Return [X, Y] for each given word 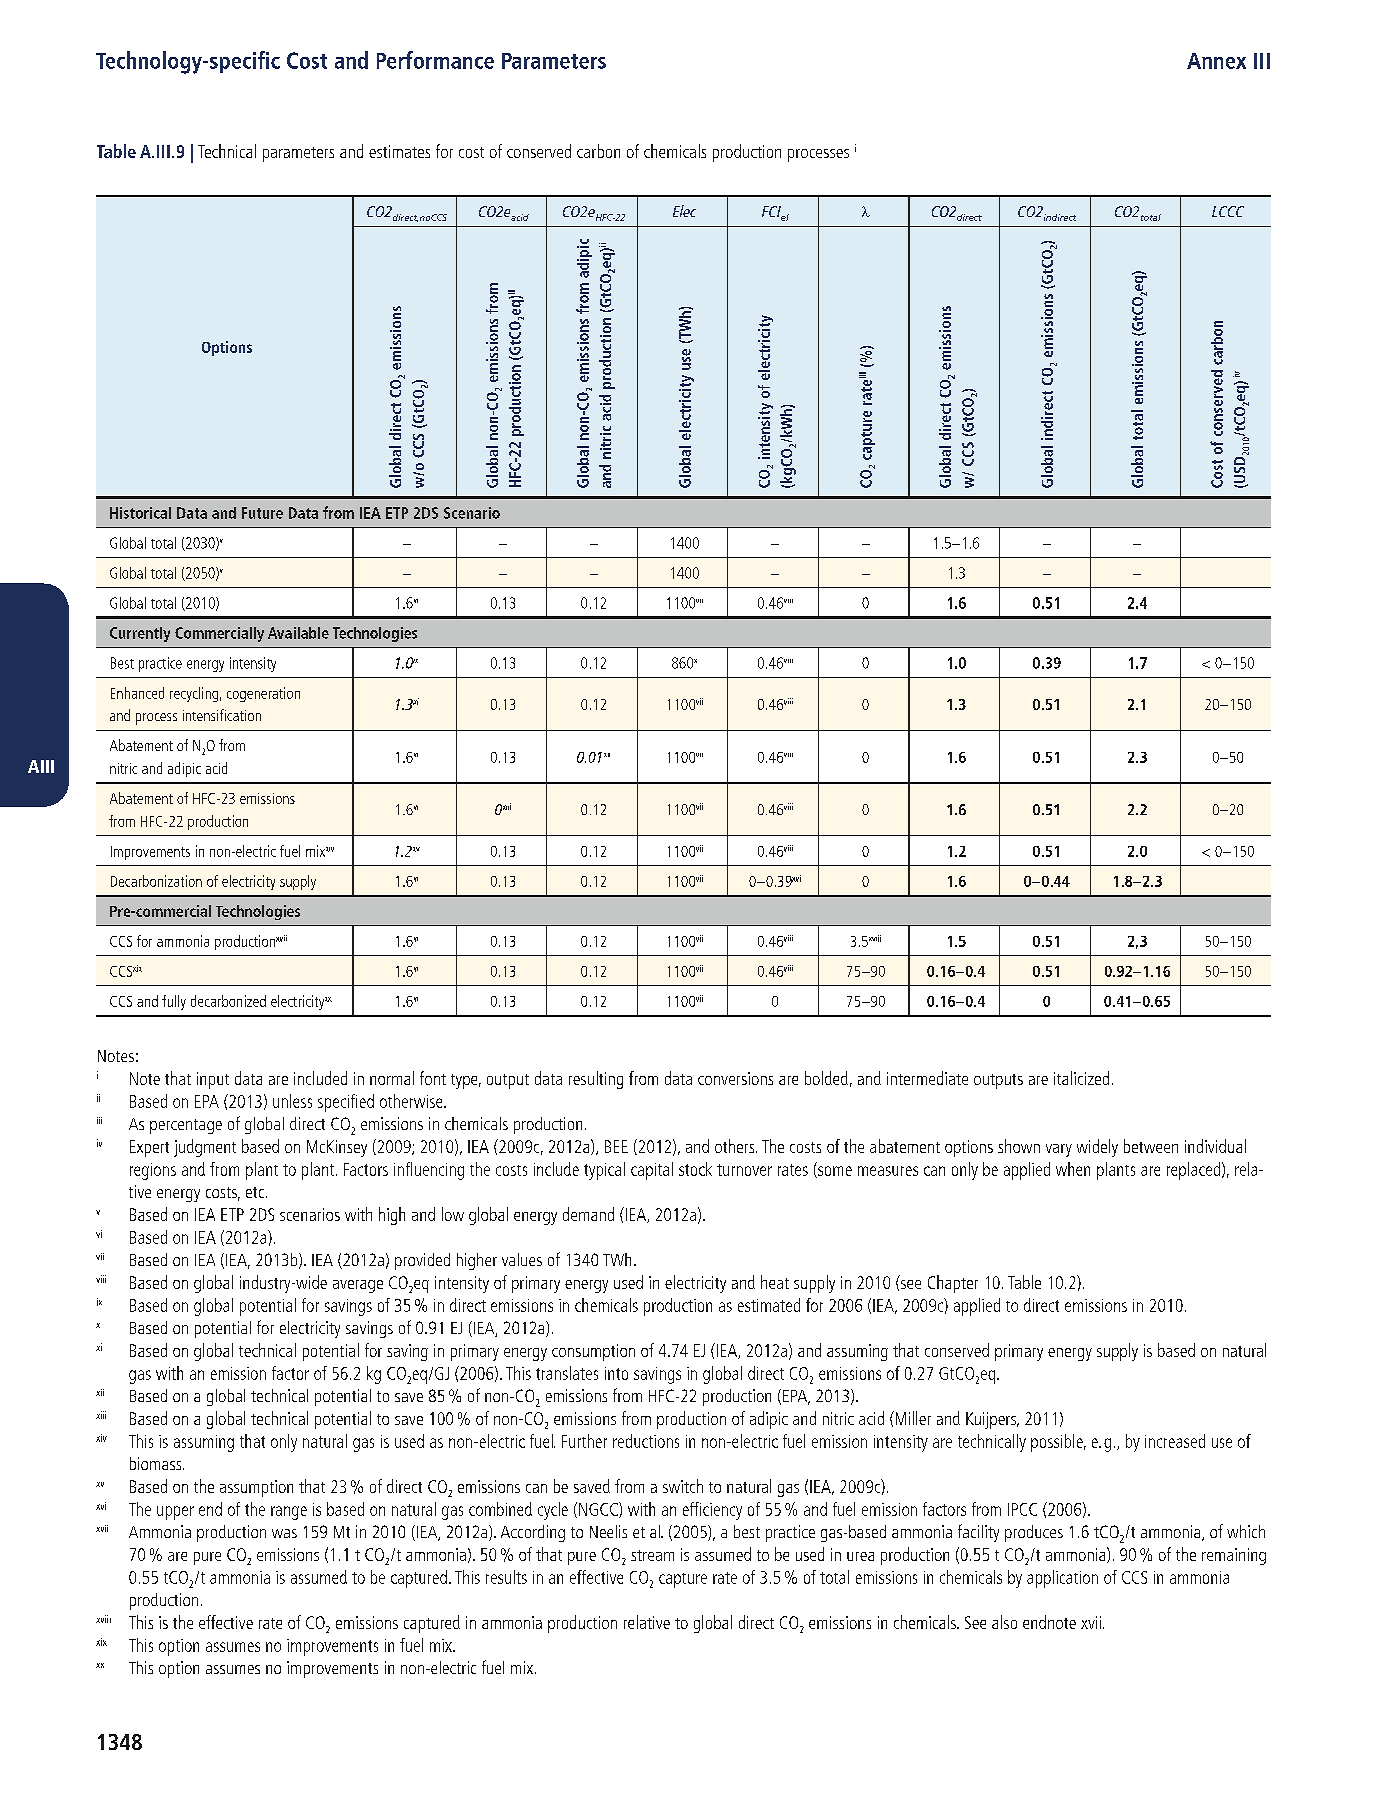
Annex [1216, 61]
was [284, 1533]
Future [262, 513]
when [1073, 1169]
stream [652, 1555]
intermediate [927, 1078]
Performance [435, 60]
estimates [399, 151]
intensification [222, 715]
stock [695, 1169]
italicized [1081, 1078]
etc [256, 1192]
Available [298, 633]
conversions [735, 1078]
